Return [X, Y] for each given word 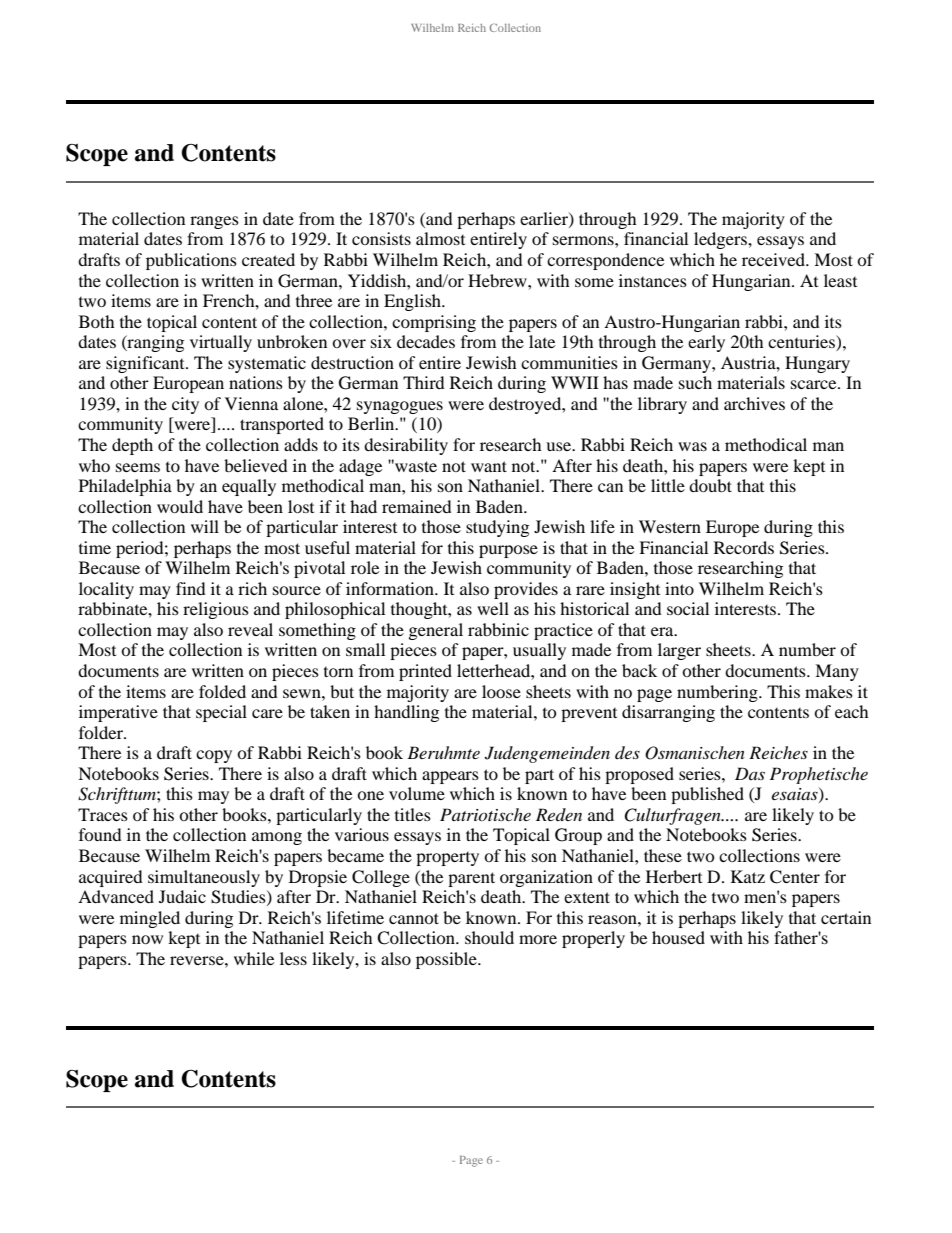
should [489, 937]
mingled [150, 919]
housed [678, 937]
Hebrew [498, 280]
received [774, 259]
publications [191, 261]
